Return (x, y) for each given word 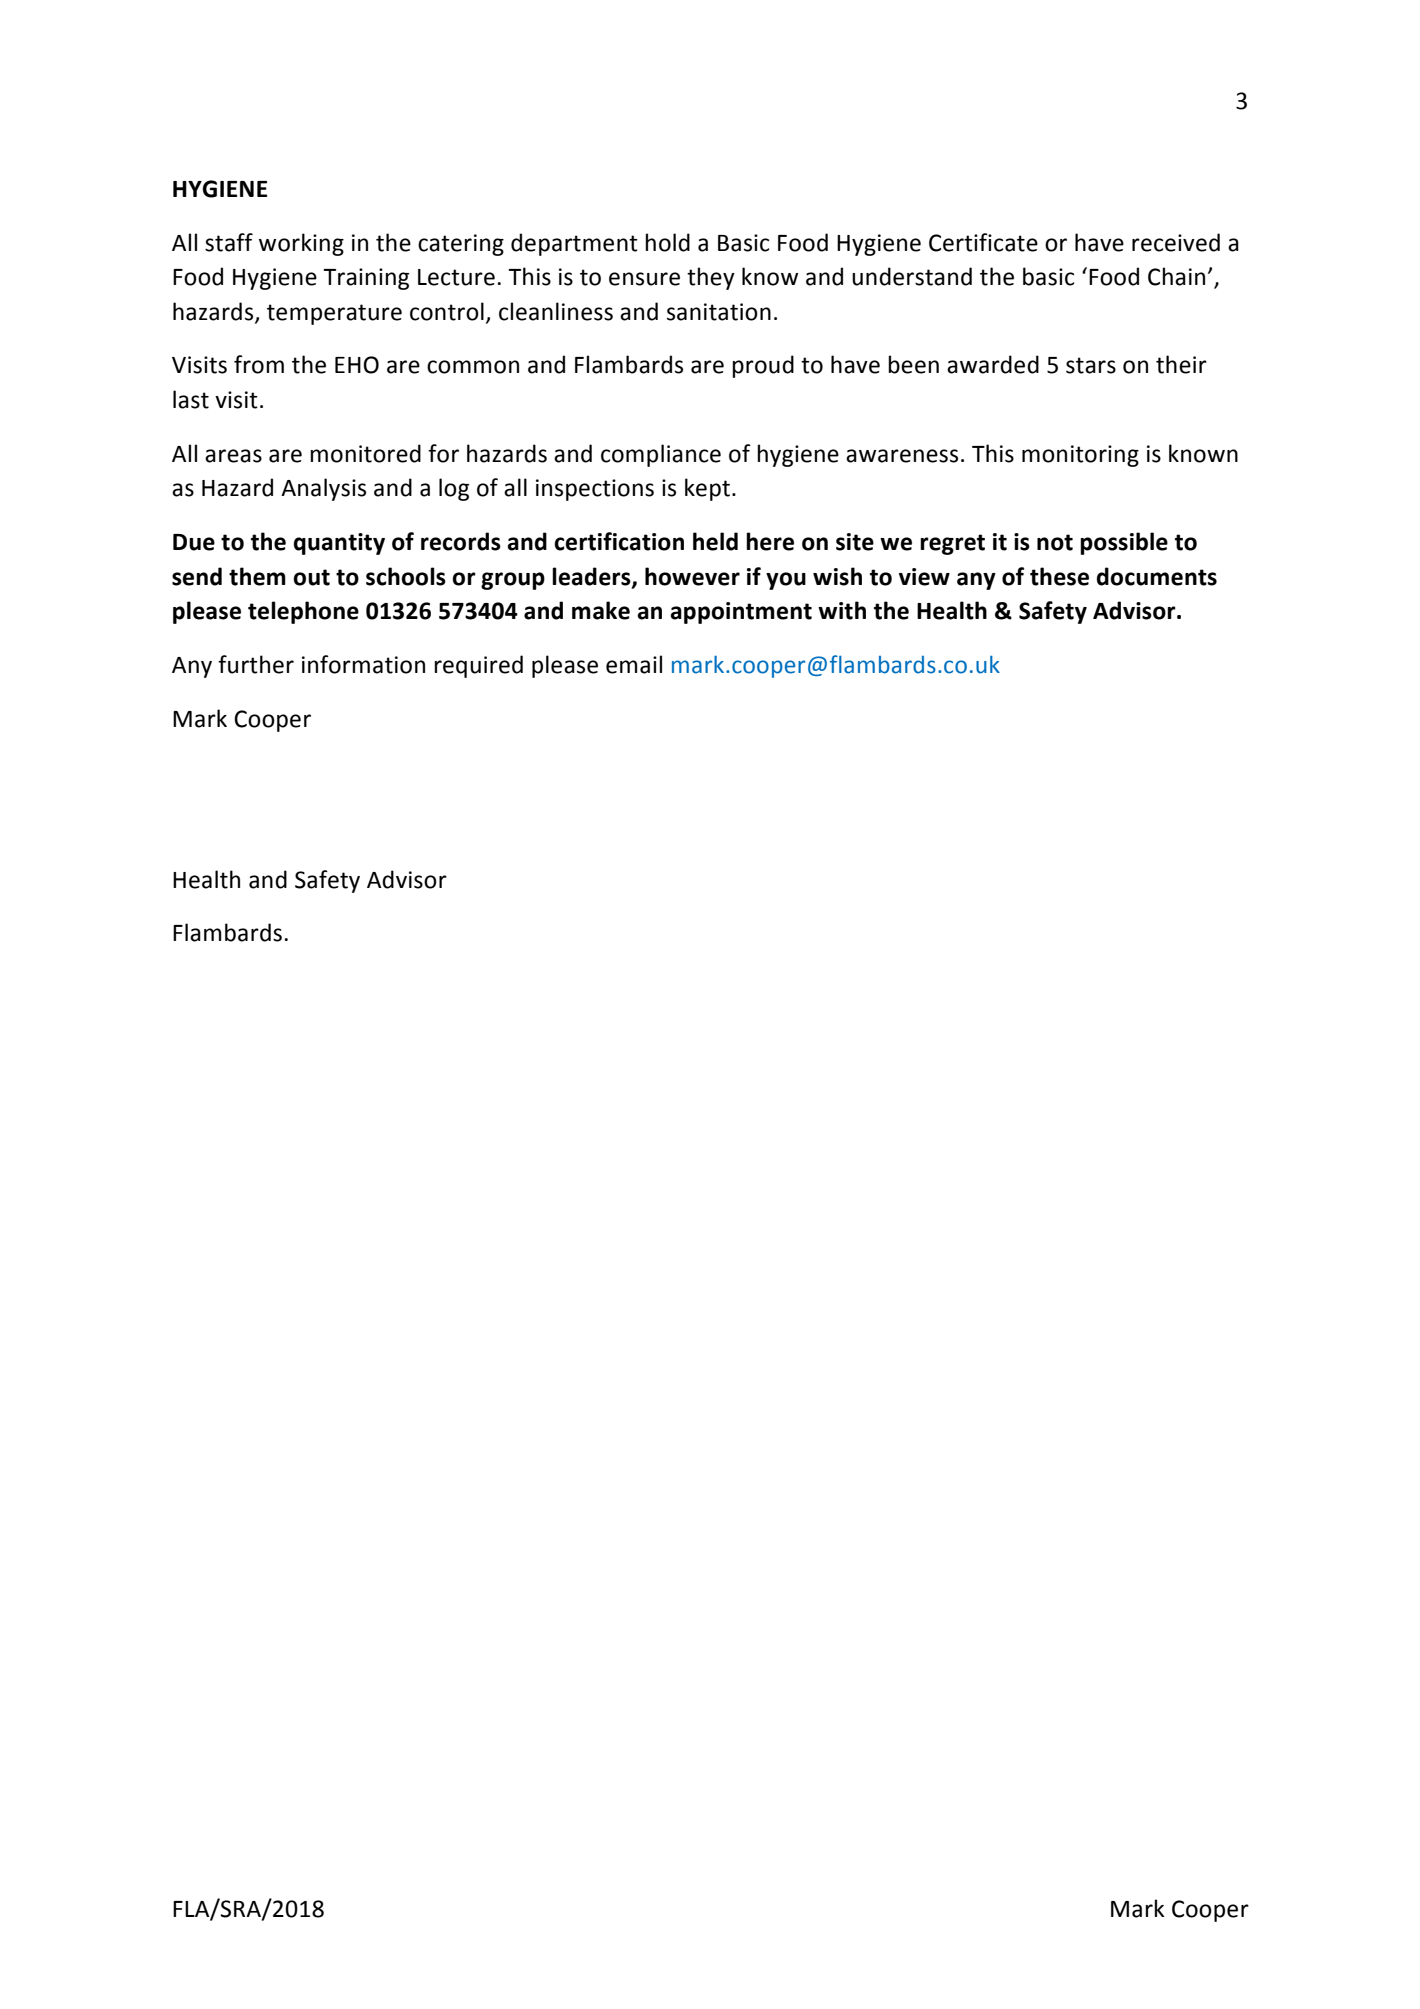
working (301, 244)
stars (1091, 365)
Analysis (323, 489)
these (1059, 576)
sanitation (719, 312)
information (363, 664)
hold (667, 242)
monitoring (1080, 456)
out (311, 577)
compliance (661, 455)
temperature (334, 314)
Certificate (983, 242)
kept (707, 489)
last (191, 399)
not (1055, 542)
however (692, 576)
